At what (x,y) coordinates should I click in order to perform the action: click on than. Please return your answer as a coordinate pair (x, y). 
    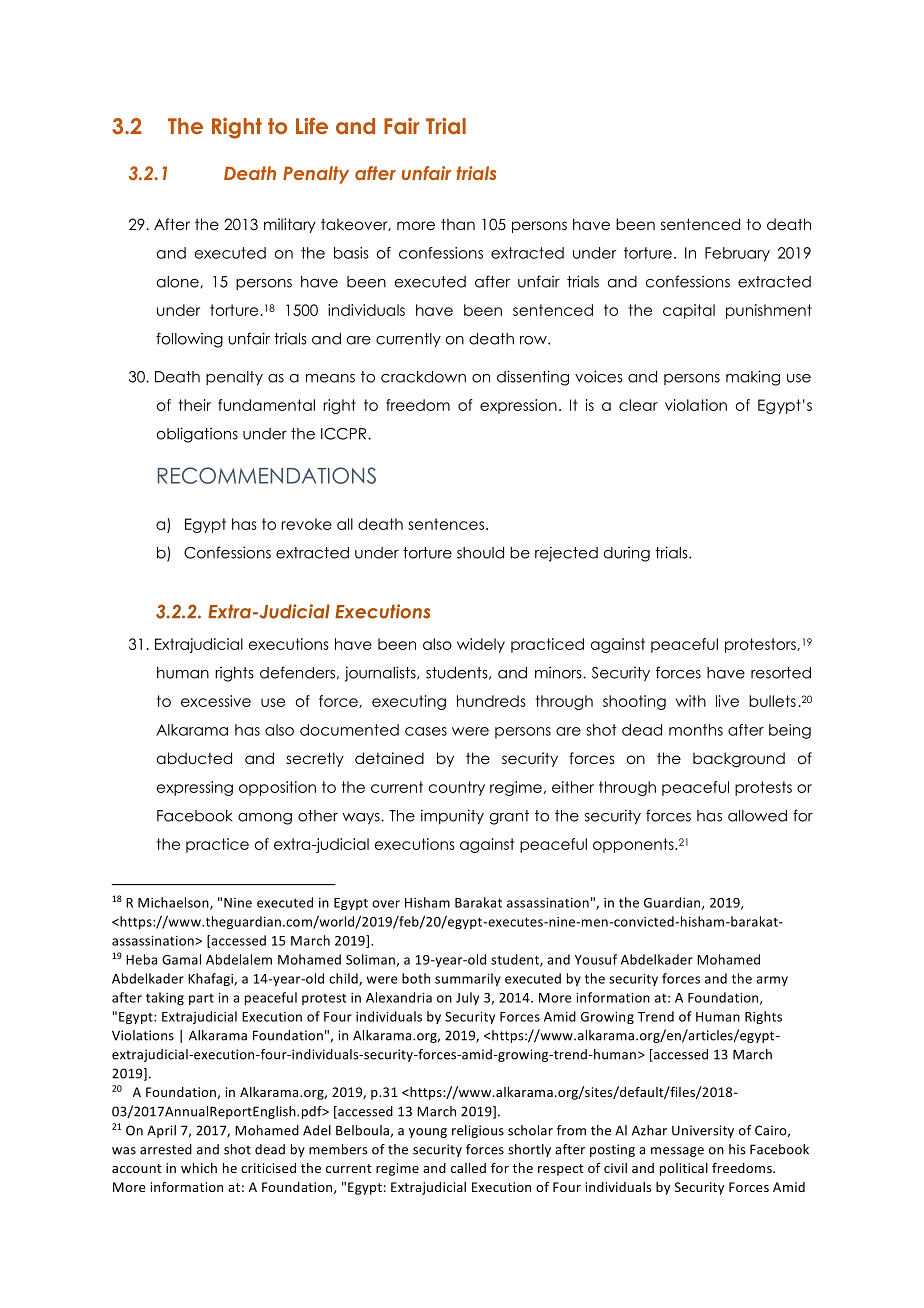
    Looking at the image, I should click on (458, 224).
